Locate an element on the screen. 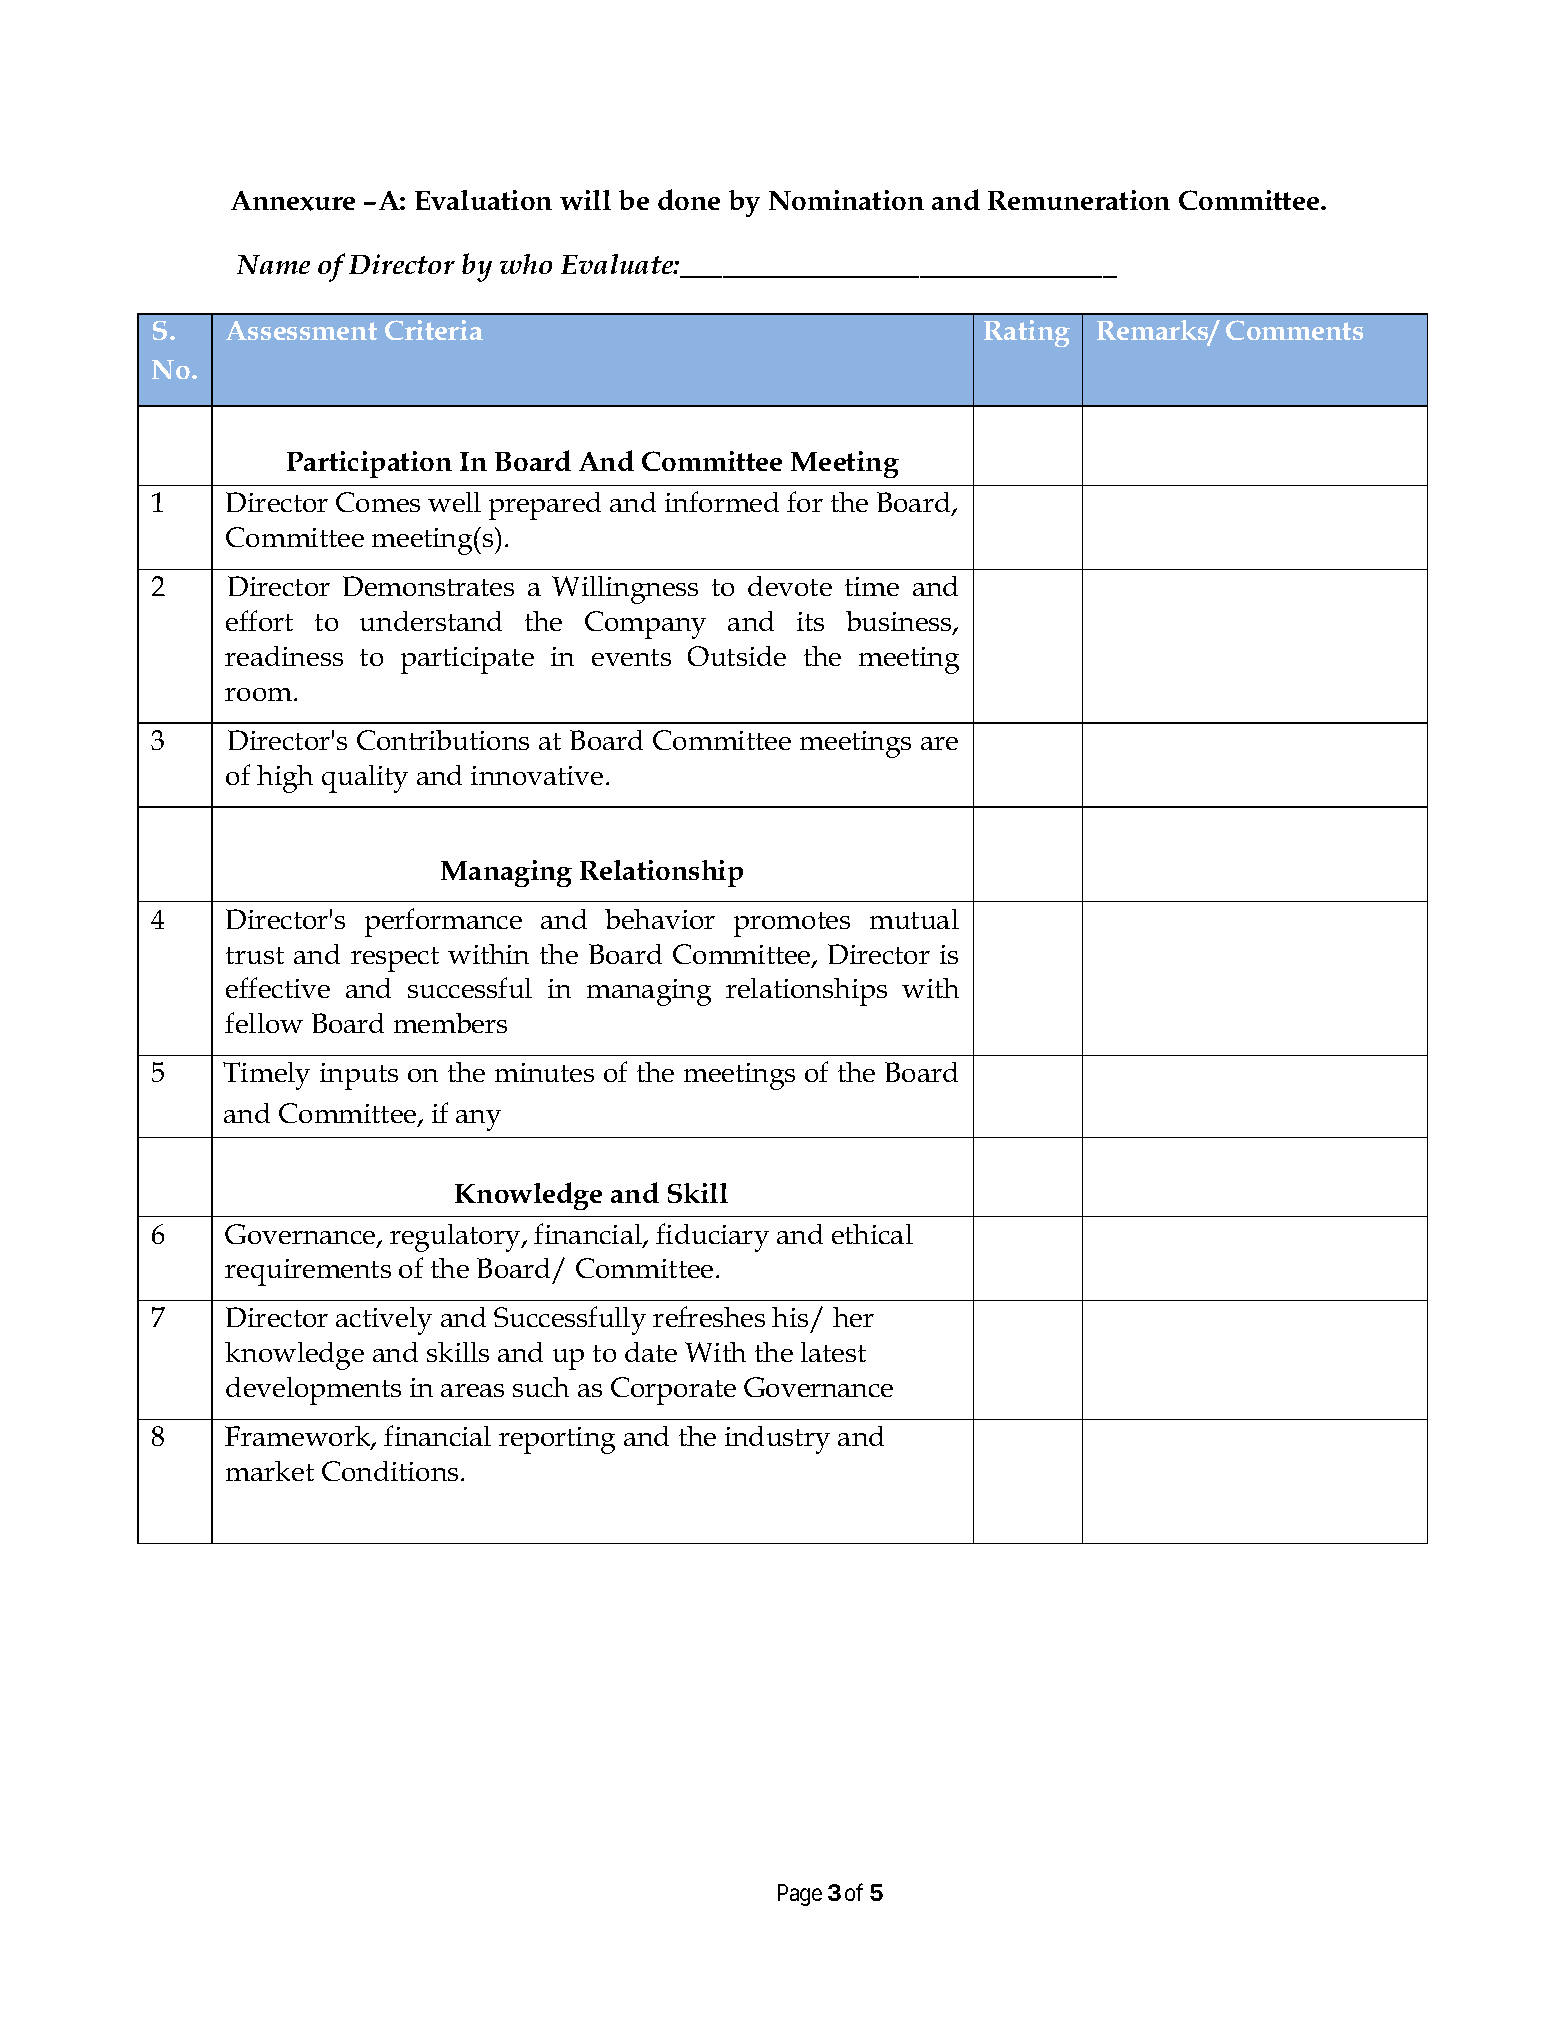  promotes is located at coordinates (792, 924).
